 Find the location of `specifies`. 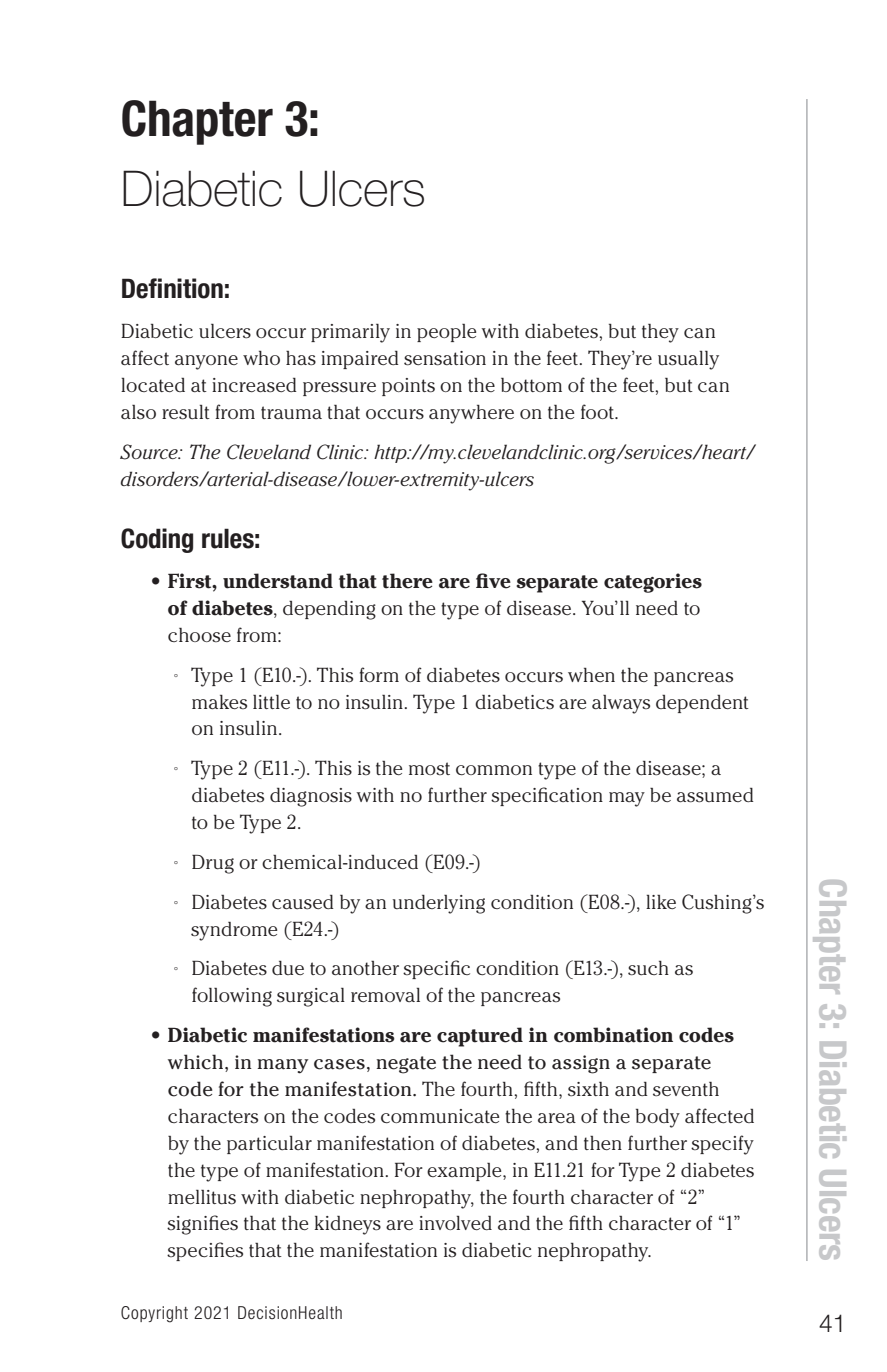

specifies is located at coordinates (205, 1251).
